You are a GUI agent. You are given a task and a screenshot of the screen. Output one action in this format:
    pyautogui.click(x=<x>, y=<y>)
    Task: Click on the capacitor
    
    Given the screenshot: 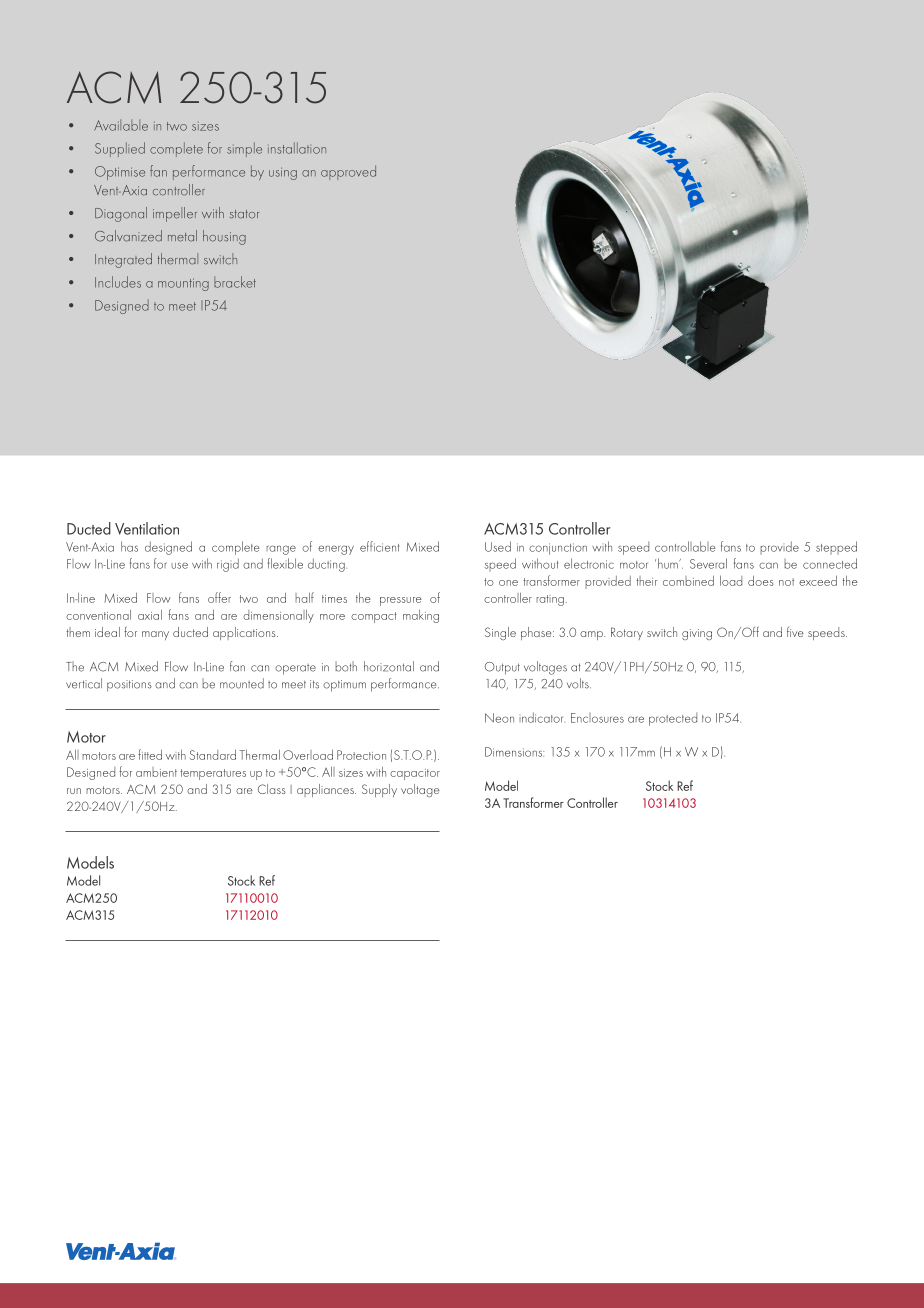 What is the action you would take?
    pyautogui.click(x=415, y=774)
